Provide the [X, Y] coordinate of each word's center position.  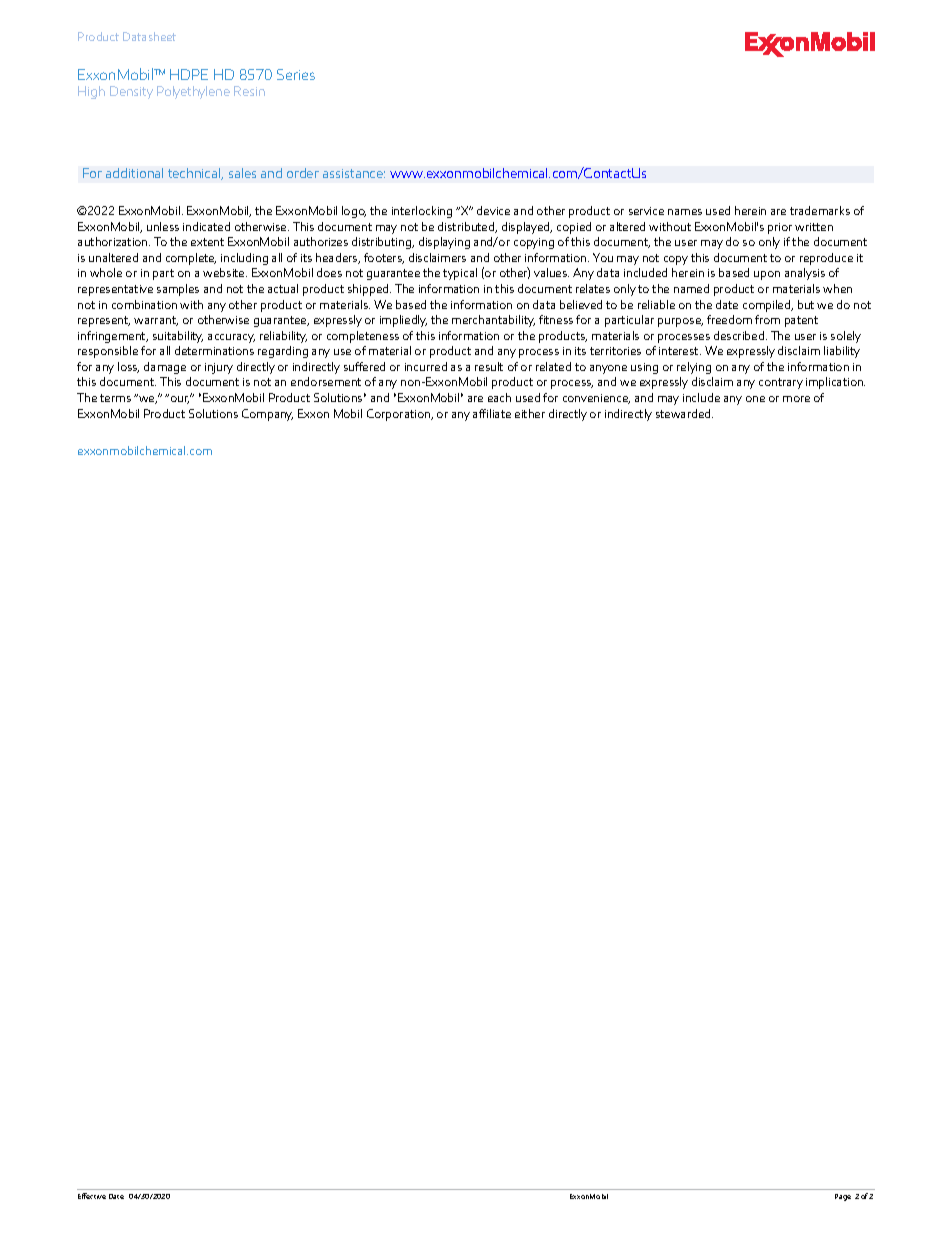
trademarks [820, 210]
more [796, 399]
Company [267, 415]
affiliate [492, 413]
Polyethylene [193, 92]
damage [165, 368]
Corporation [400, 415]
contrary [781, 383]
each [499, 397]
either [530, 413]
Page [843, 1197]
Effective [92, 1196]
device [493, 210]
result [489, 366]
